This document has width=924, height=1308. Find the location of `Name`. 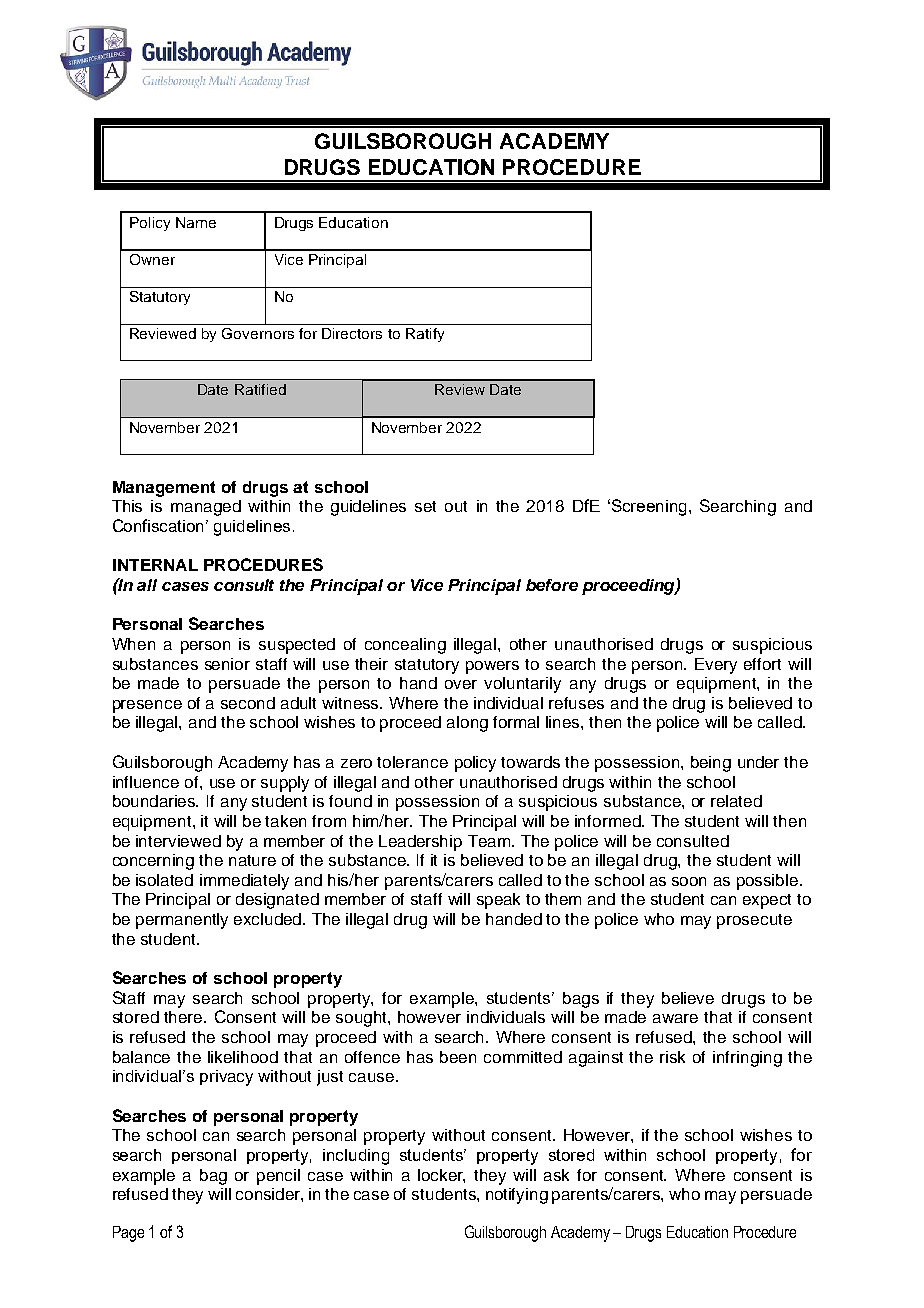

Name is located at coordinates (196, 222).
